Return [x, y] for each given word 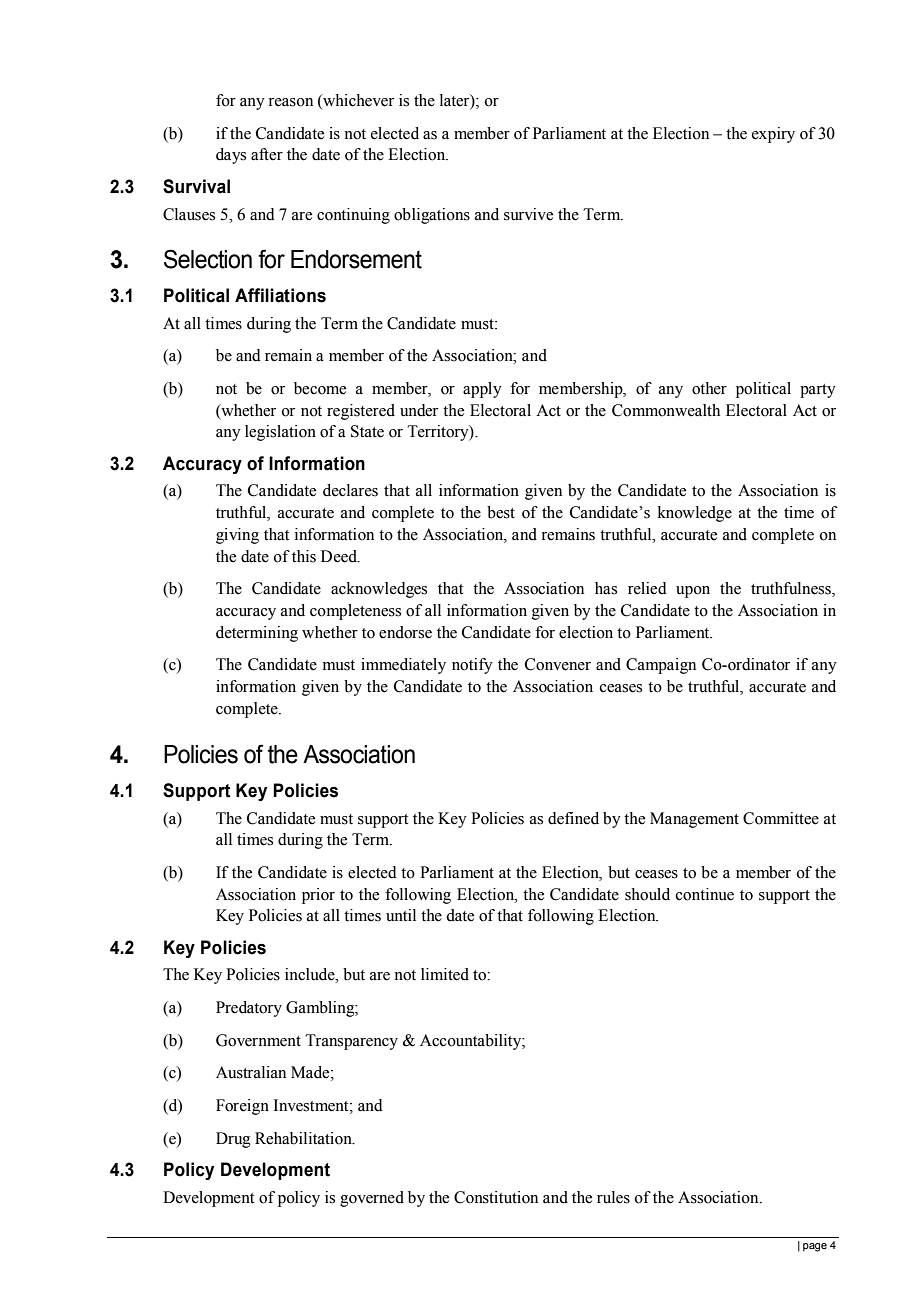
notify [472, 666]
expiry [773, 135]
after [267, 154]
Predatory [249, 1009]
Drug [233, 1140]
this [304, 556]
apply [482, 390]
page [815, 1247]
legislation [280, 433]
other [709, 388]
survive [528, 214]
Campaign [661, 666]
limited [445, 974]
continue [705, 894]
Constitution [496, 1197]
